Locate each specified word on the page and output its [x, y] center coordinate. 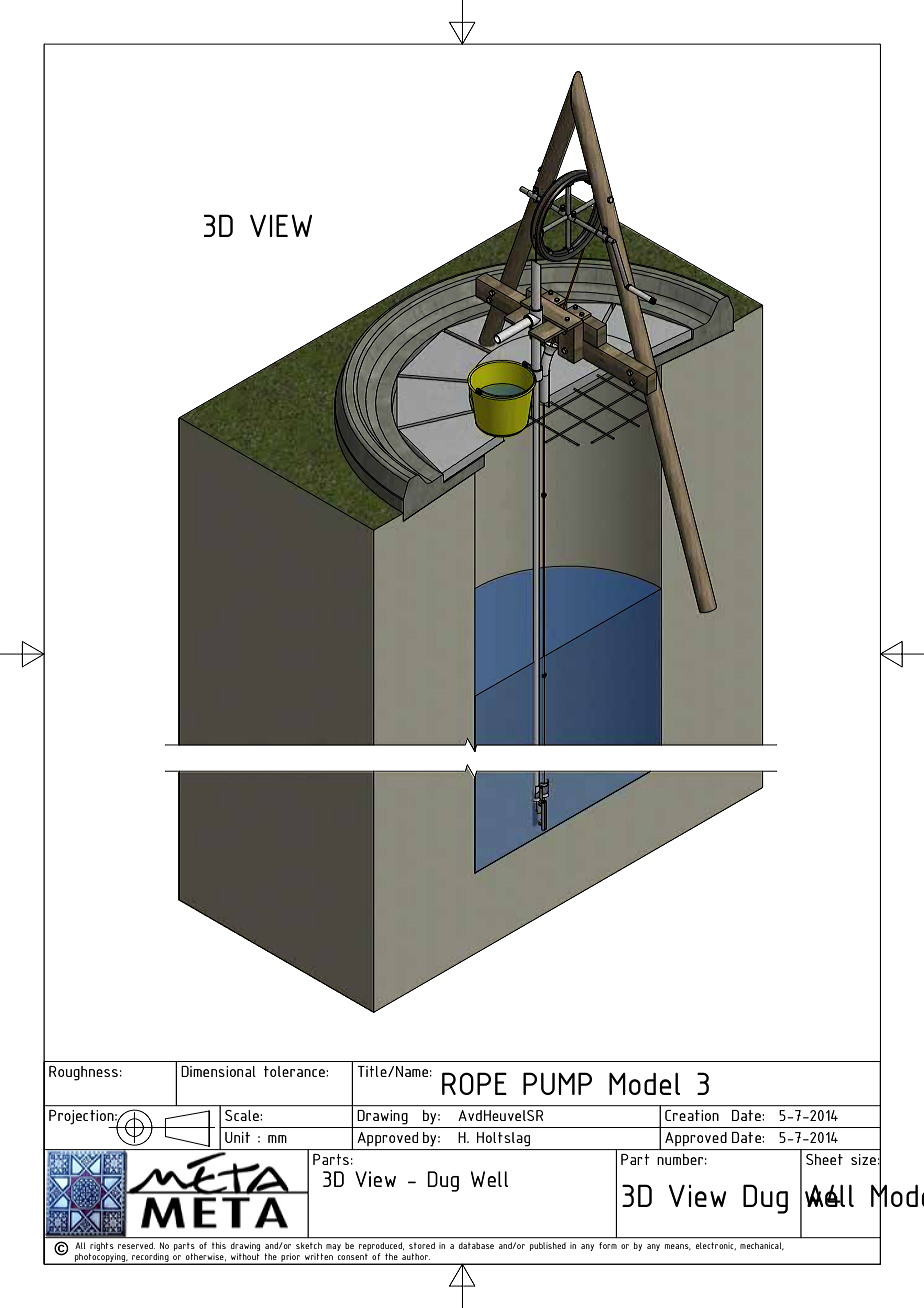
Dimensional [218, 1071]
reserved [136, 1245]
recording [150, 1259]
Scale [243, 1115]
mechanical [761, 1246]
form [608, 1245]
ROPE [474, 1083]
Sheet [824, 1159]
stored [422, 1245]
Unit [237, 1137]
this [219, 1245]
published [548, 1246]
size [863, 1159]
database [476, 1246]
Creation [692, 1115]
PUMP [557, 1083]
